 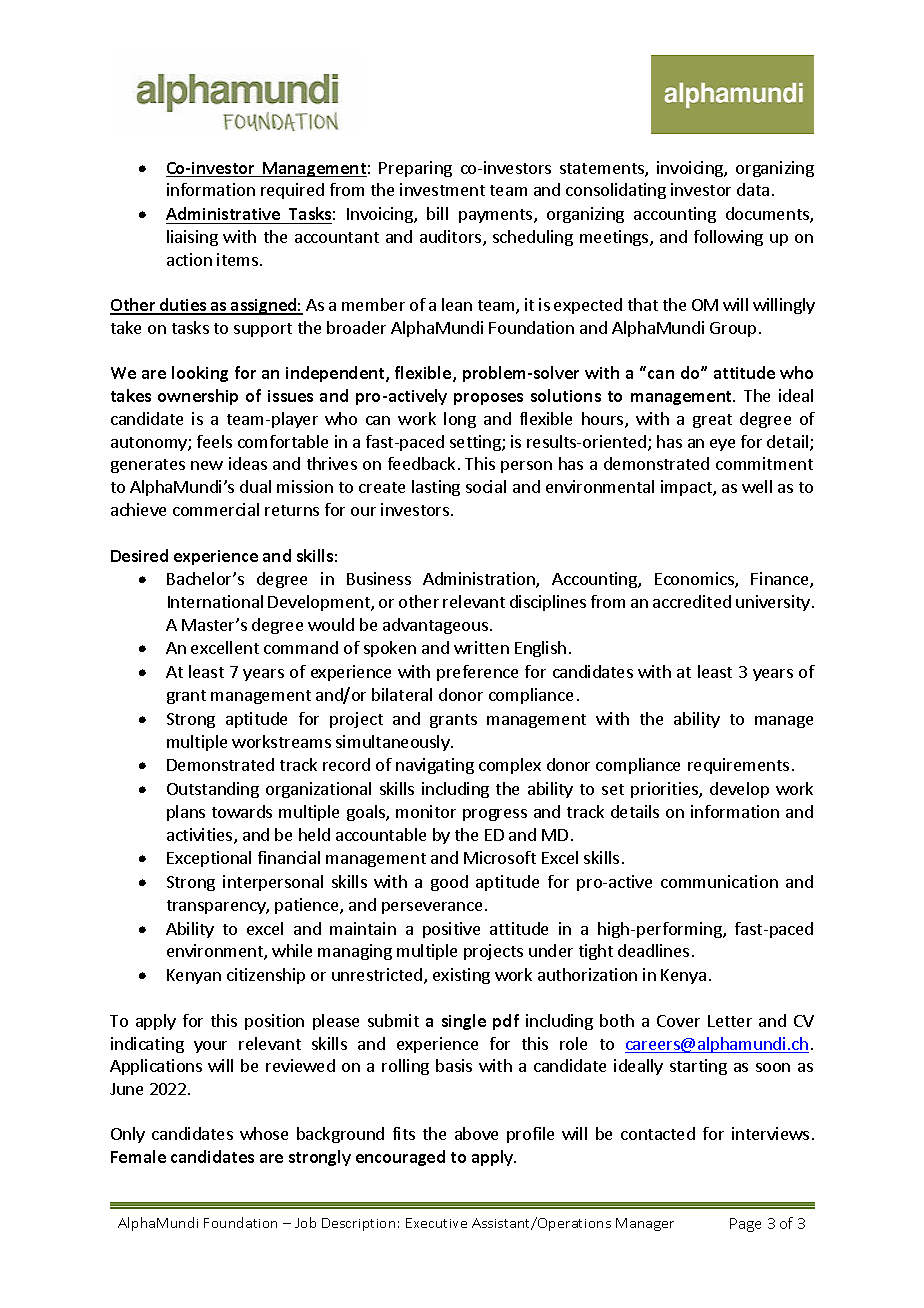 I want to click on Executive, so click(x=436, y=1223).
